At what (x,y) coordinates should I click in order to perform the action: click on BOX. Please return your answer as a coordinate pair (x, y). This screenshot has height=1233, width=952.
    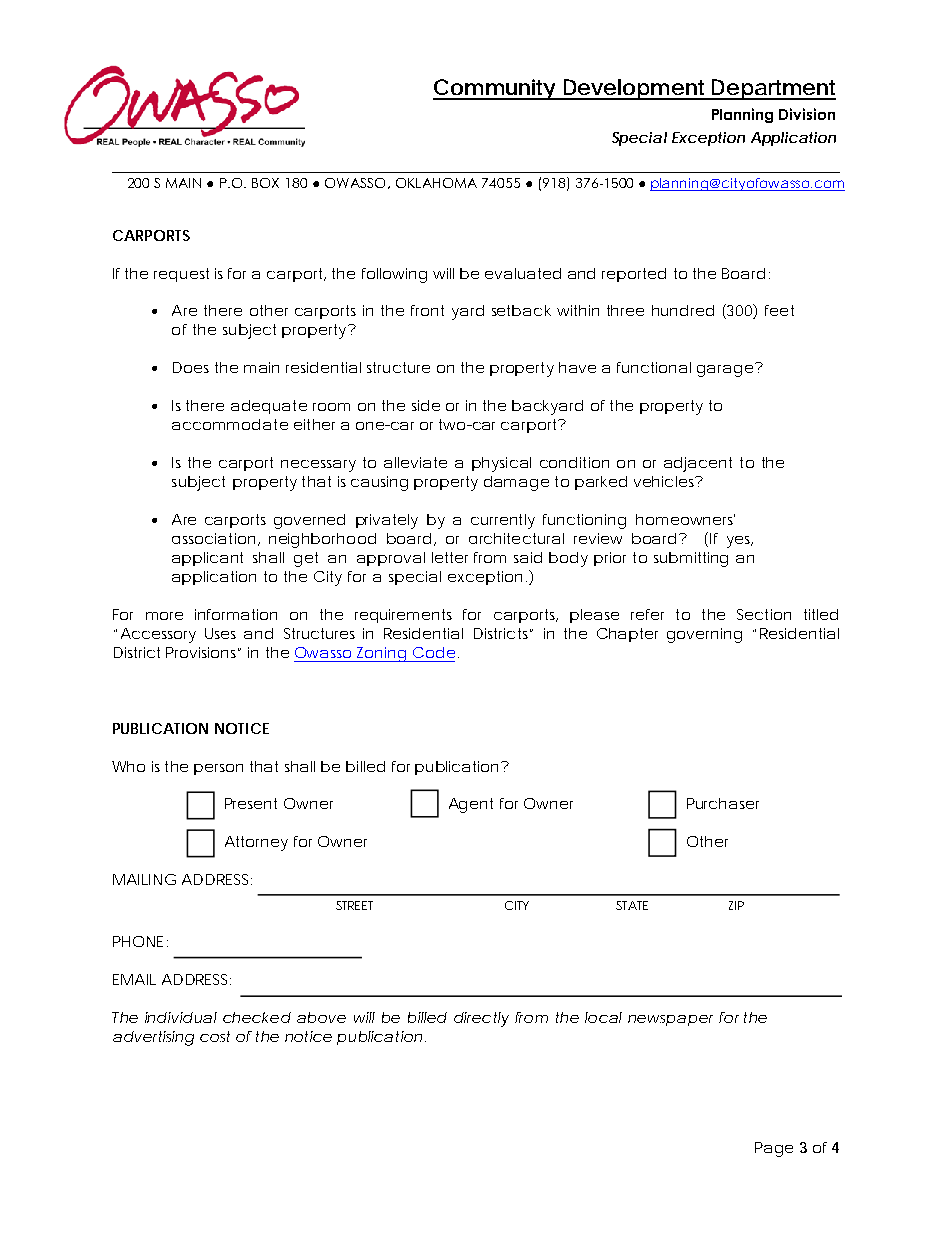
    Looking at the image, I should click on (265, 183).
